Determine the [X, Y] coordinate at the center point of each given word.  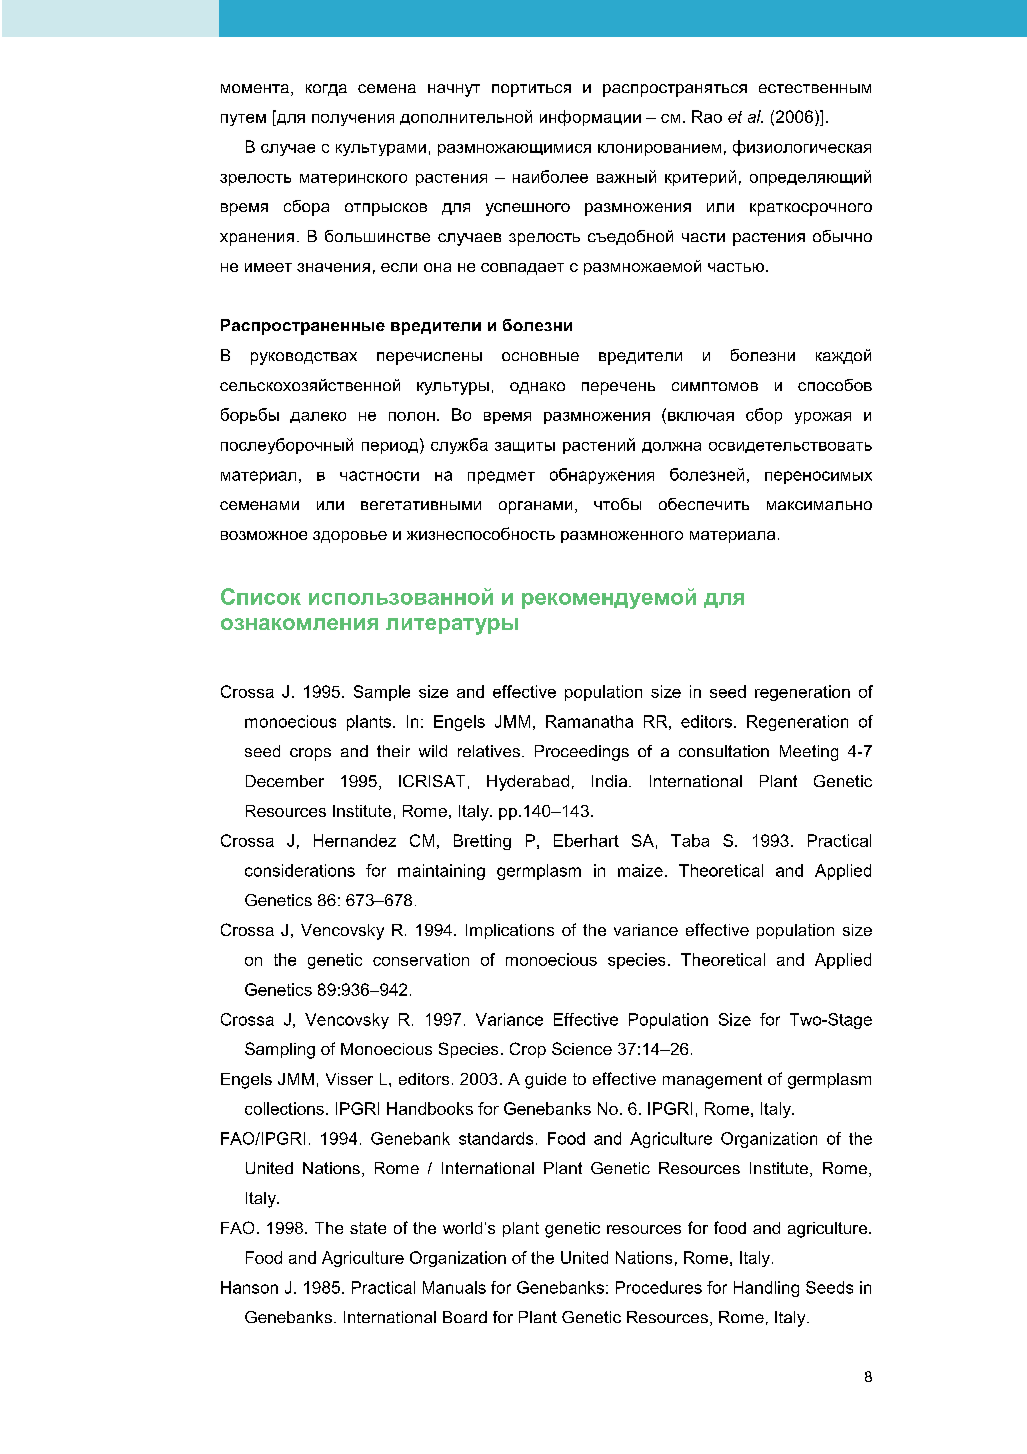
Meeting [809, 753]
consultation [724, 751]
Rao [707, 116]
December [285, 781]
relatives [489, 751]
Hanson [249, 1287]
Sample [382, 693]
